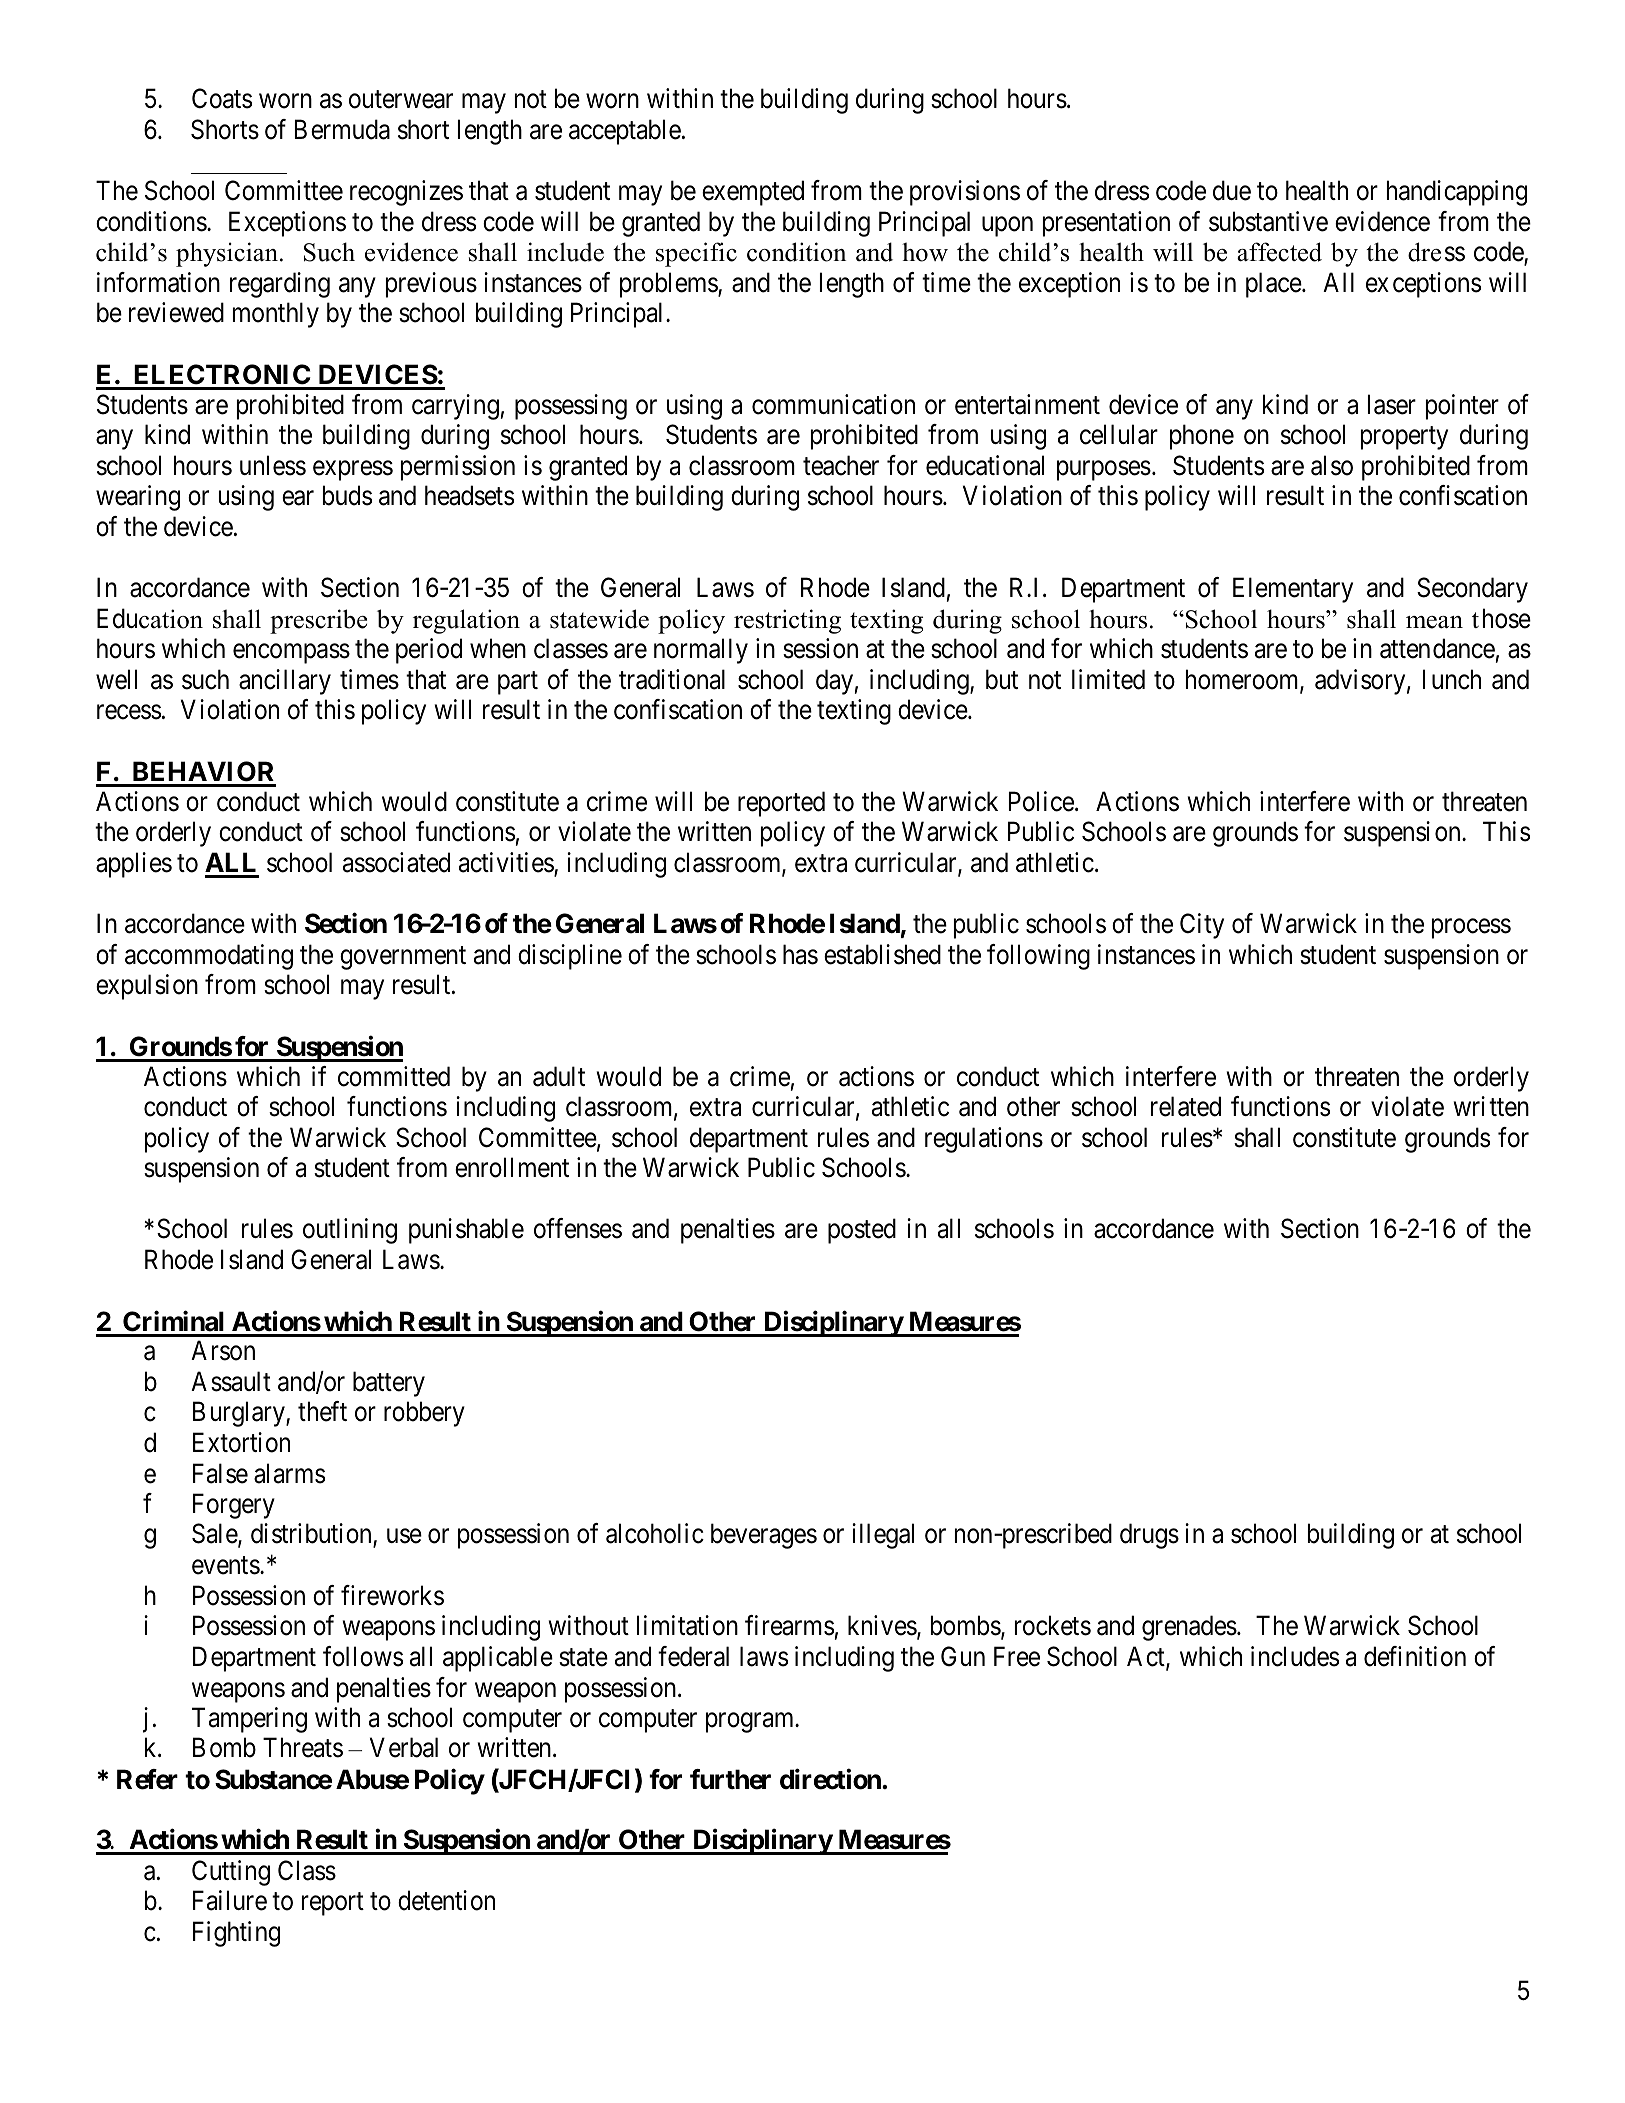 The width and height of the screenshot is (1625, 2103). I want to click on due, so click(1232, 190).
